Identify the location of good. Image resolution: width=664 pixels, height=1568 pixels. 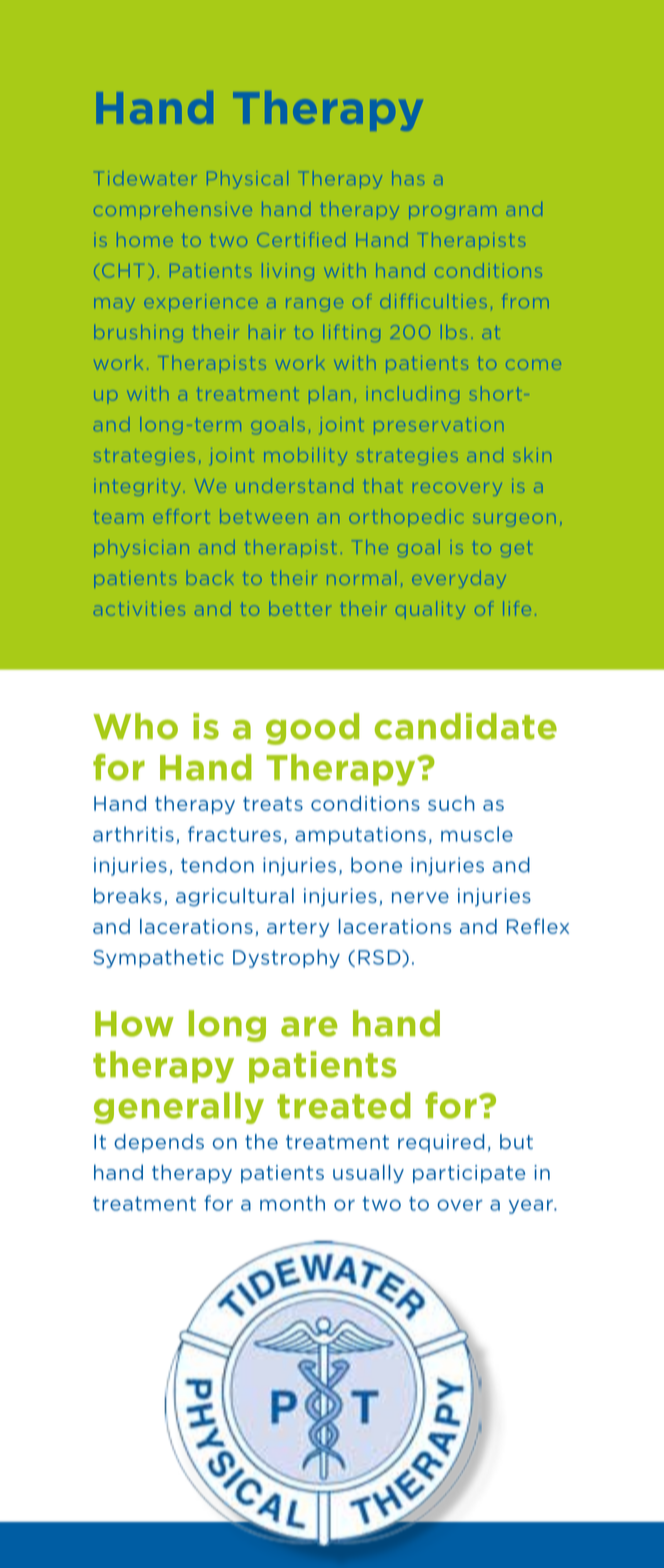
(312, 729).
